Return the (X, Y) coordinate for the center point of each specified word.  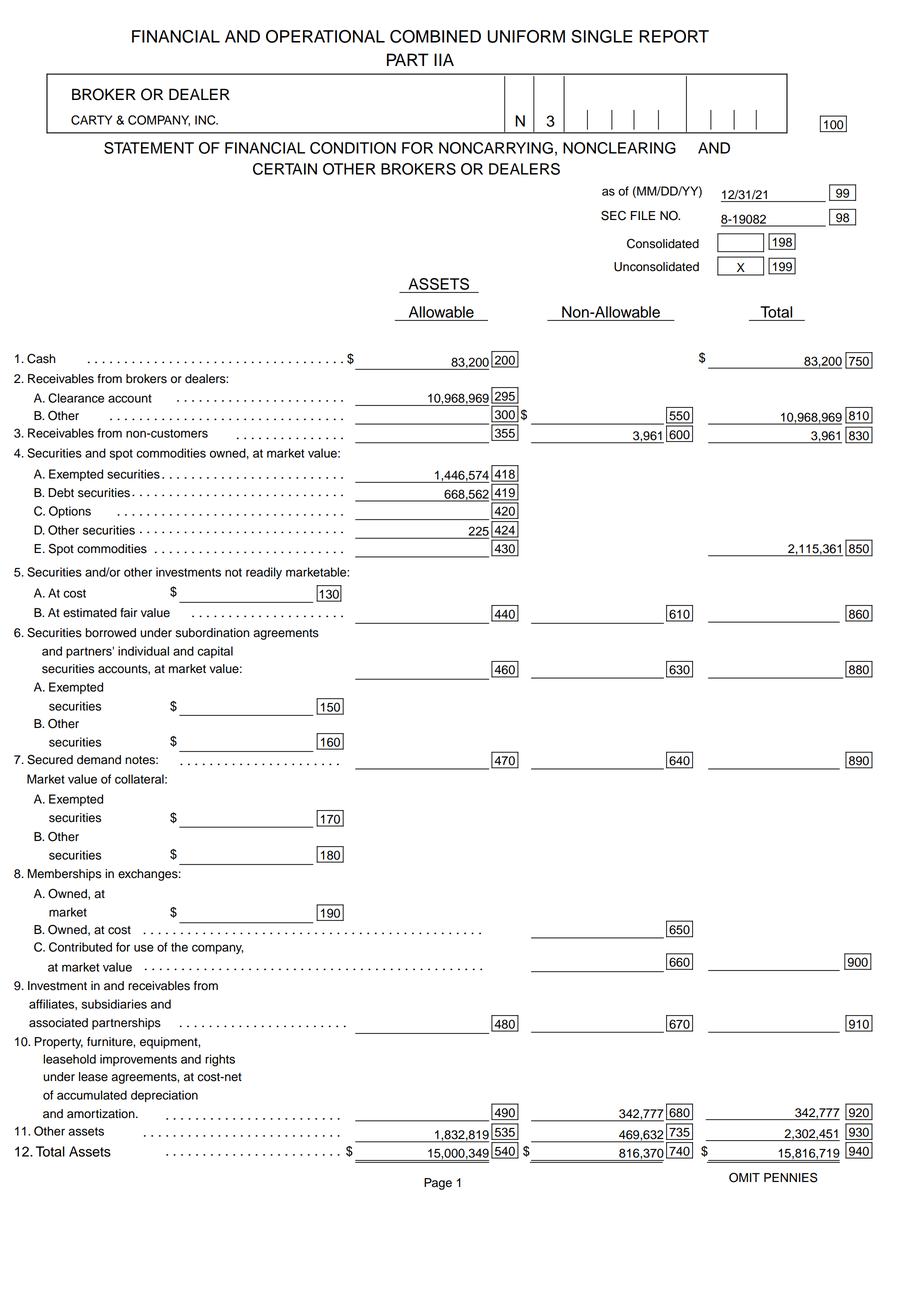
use (144, 948)
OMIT (744, 1177)
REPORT (674, 36)
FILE (643, 215)
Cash (41, 358)
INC (206, 120)
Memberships (64, 875)
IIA (444, 59)
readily (264, 573)
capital (215, 652)
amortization (102, 1114)
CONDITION (353, 148)
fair (128, 613)
